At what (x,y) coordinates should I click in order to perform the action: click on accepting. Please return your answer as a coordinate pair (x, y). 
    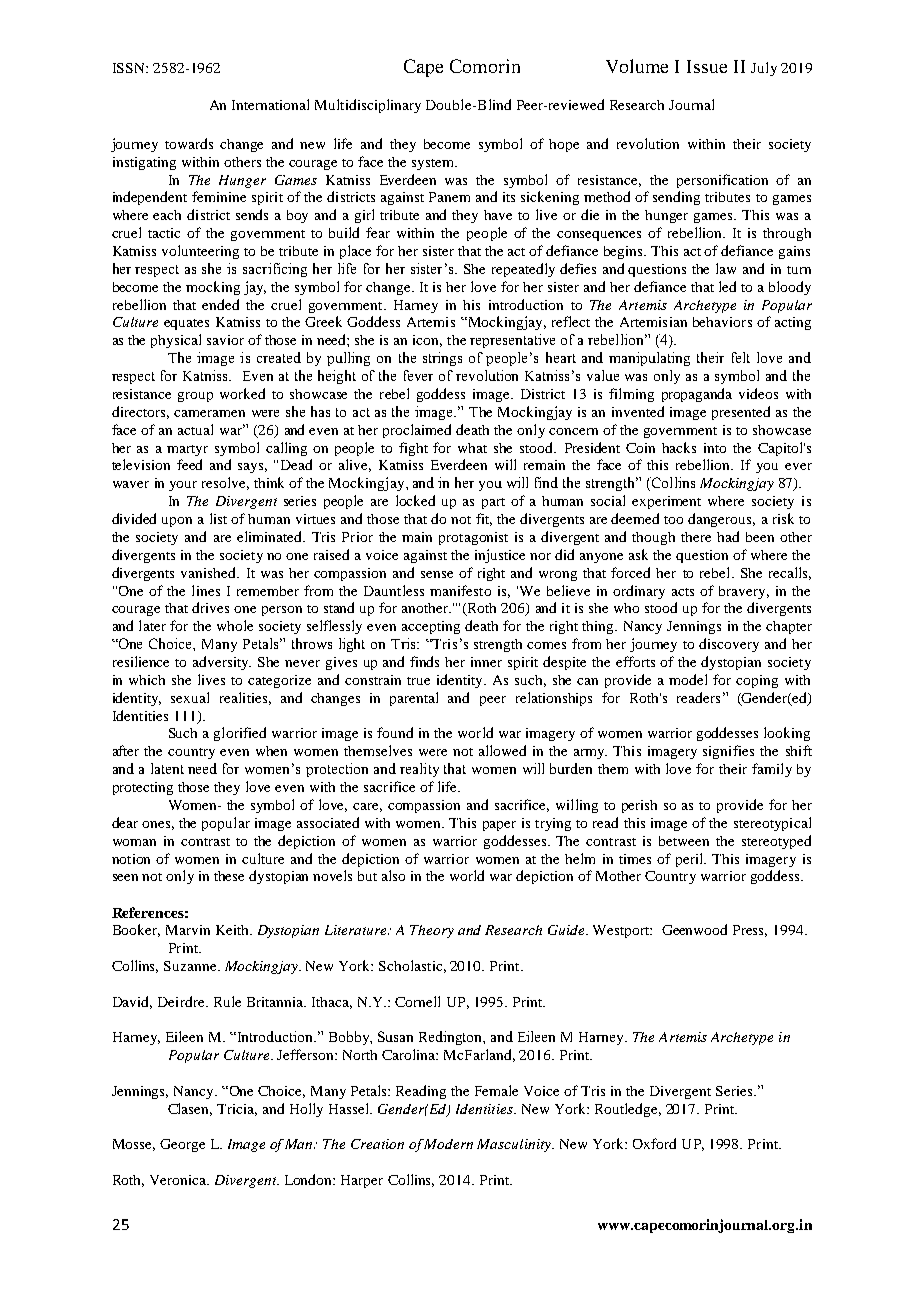
    Looking at the image, I should click on (431, 627).
